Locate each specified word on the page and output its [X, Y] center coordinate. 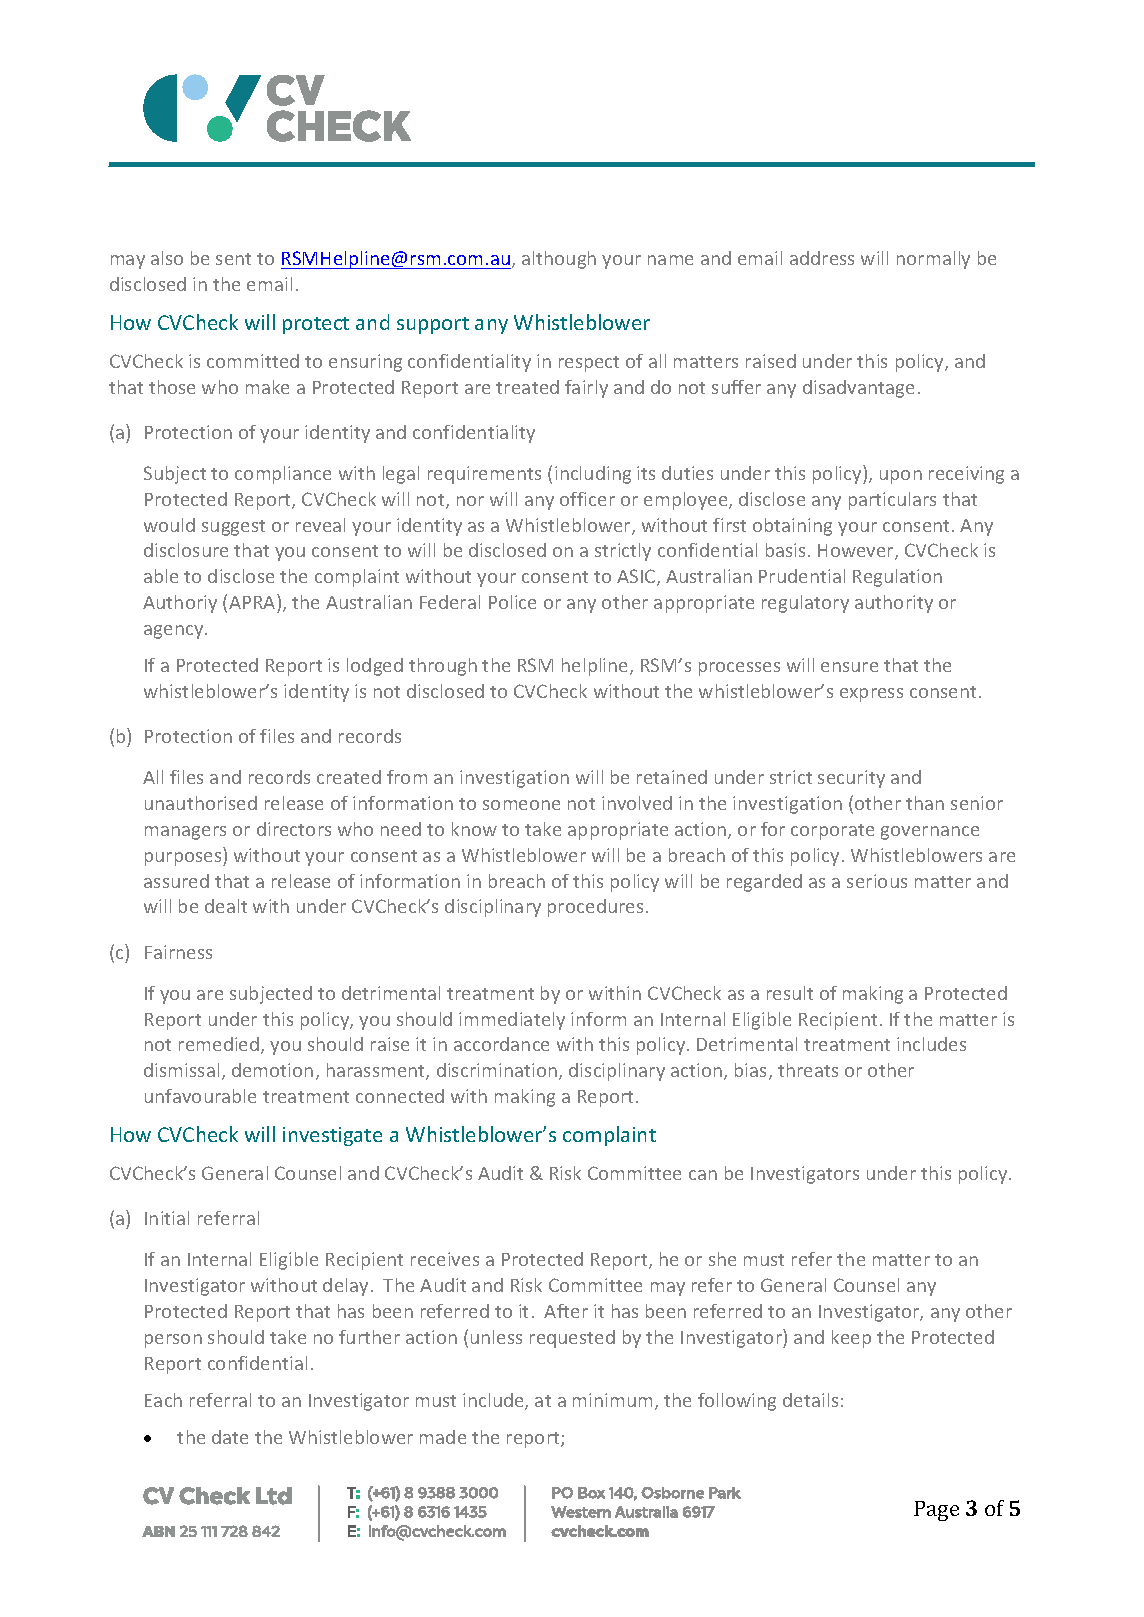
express [871, 695]
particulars [892, 501]
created [349, 777]
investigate [332, 1136]
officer [587, 499]
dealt [226, 906]
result [790, 993]
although [559, 260]
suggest [233, 528]
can [703, 1175]
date [230, 1437]
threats [808, 1070]
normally [933, 260]
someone [521, 805]
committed [253, 361]
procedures [595, 908]
